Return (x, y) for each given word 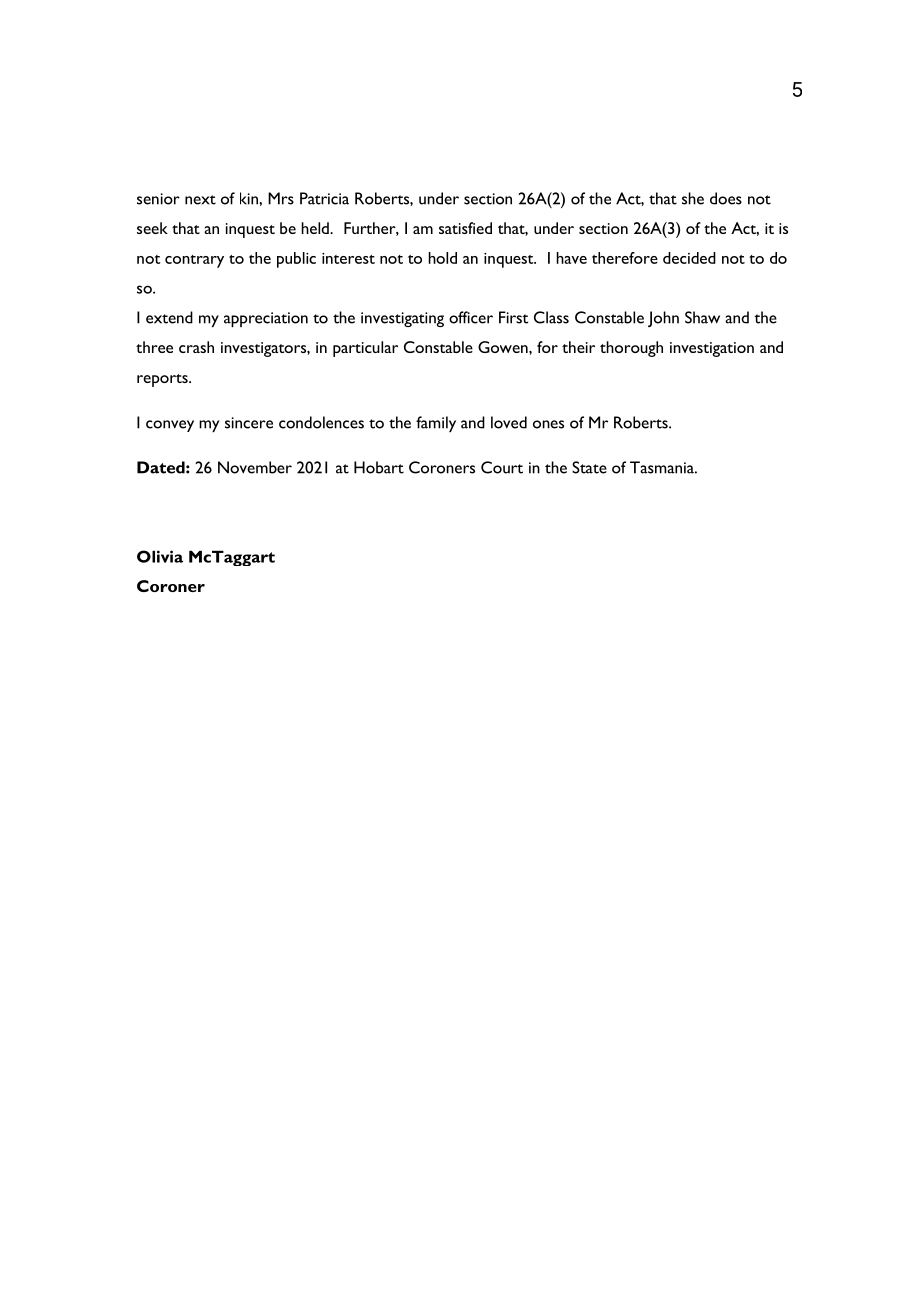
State (589, 467)
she (693, 198)
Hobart (379, 467)
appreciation (266, 319)
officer (471, 317)
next (200, 200)
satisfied (465, 228)
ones (548, 424)
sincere (249, 423)
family (436, 424)
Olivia (160, 556)
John (663, 319)
